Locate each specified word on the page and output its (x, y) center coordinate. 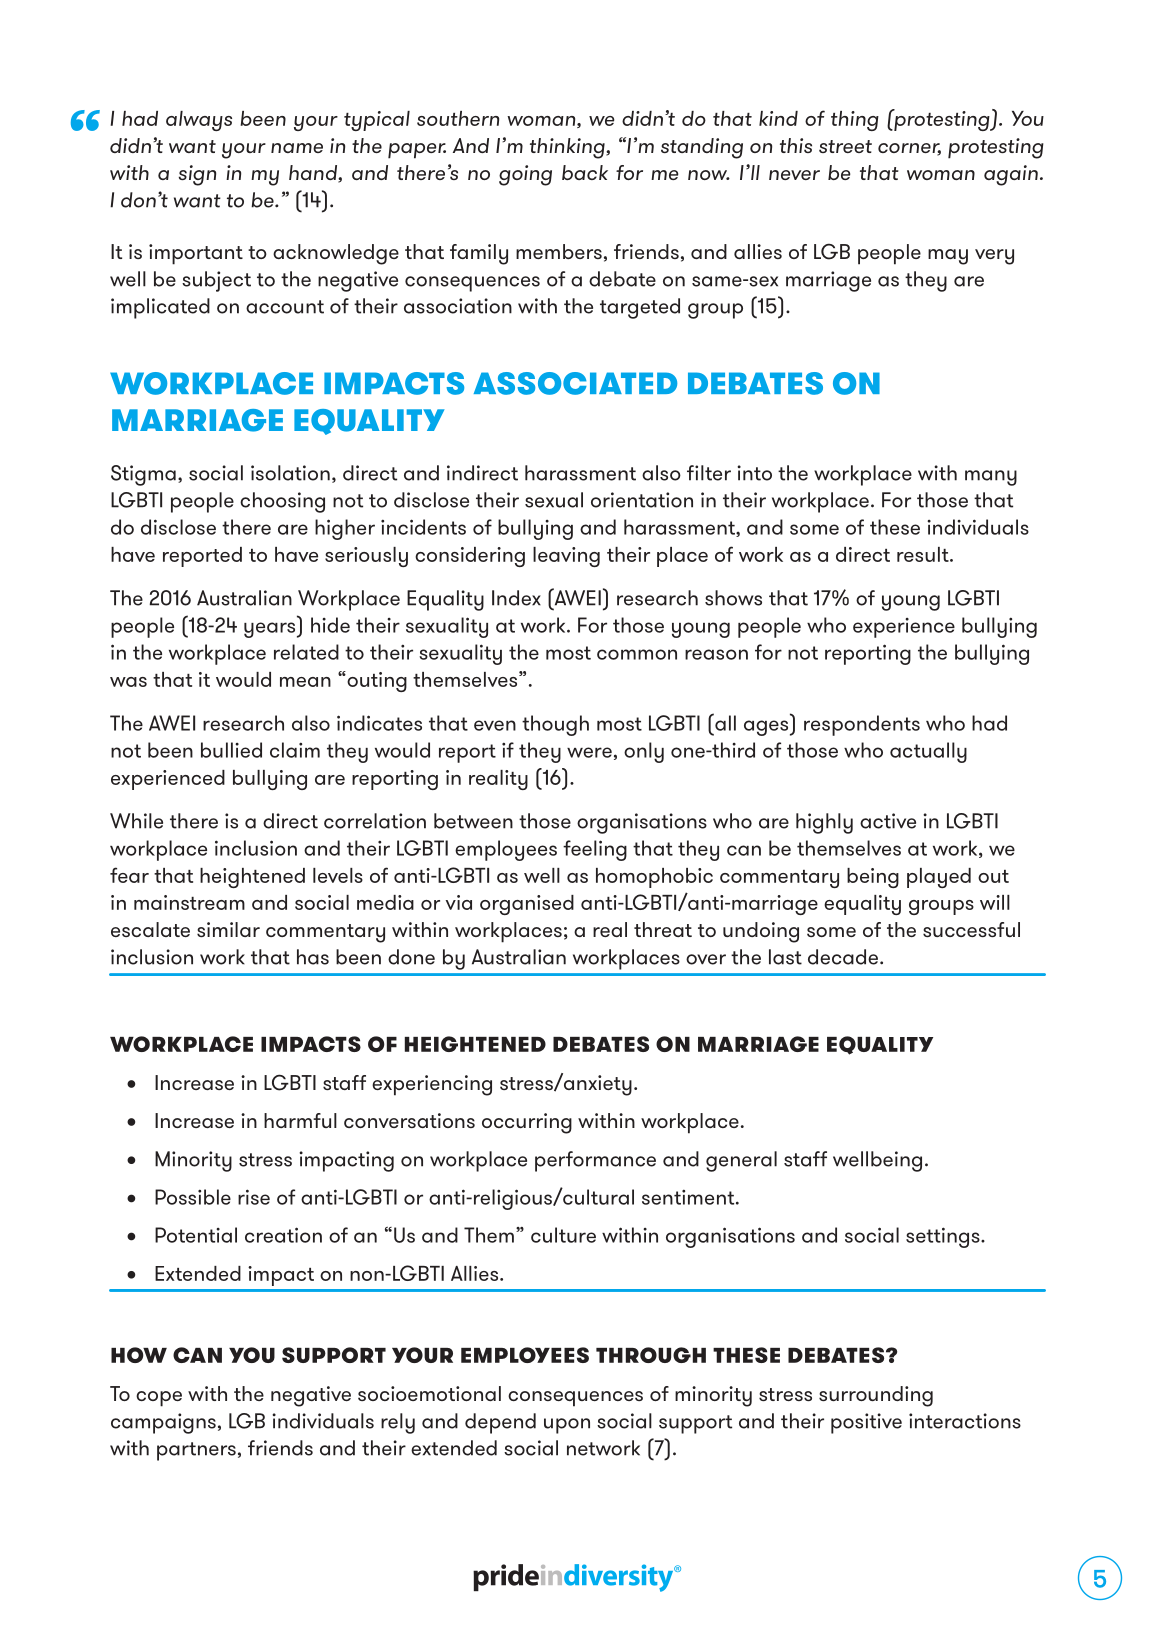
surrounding (876, 1396)
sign (197, 175)
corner (909, 149)
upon (567, 1426)
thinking (568, 148)
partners (196, 1451)
